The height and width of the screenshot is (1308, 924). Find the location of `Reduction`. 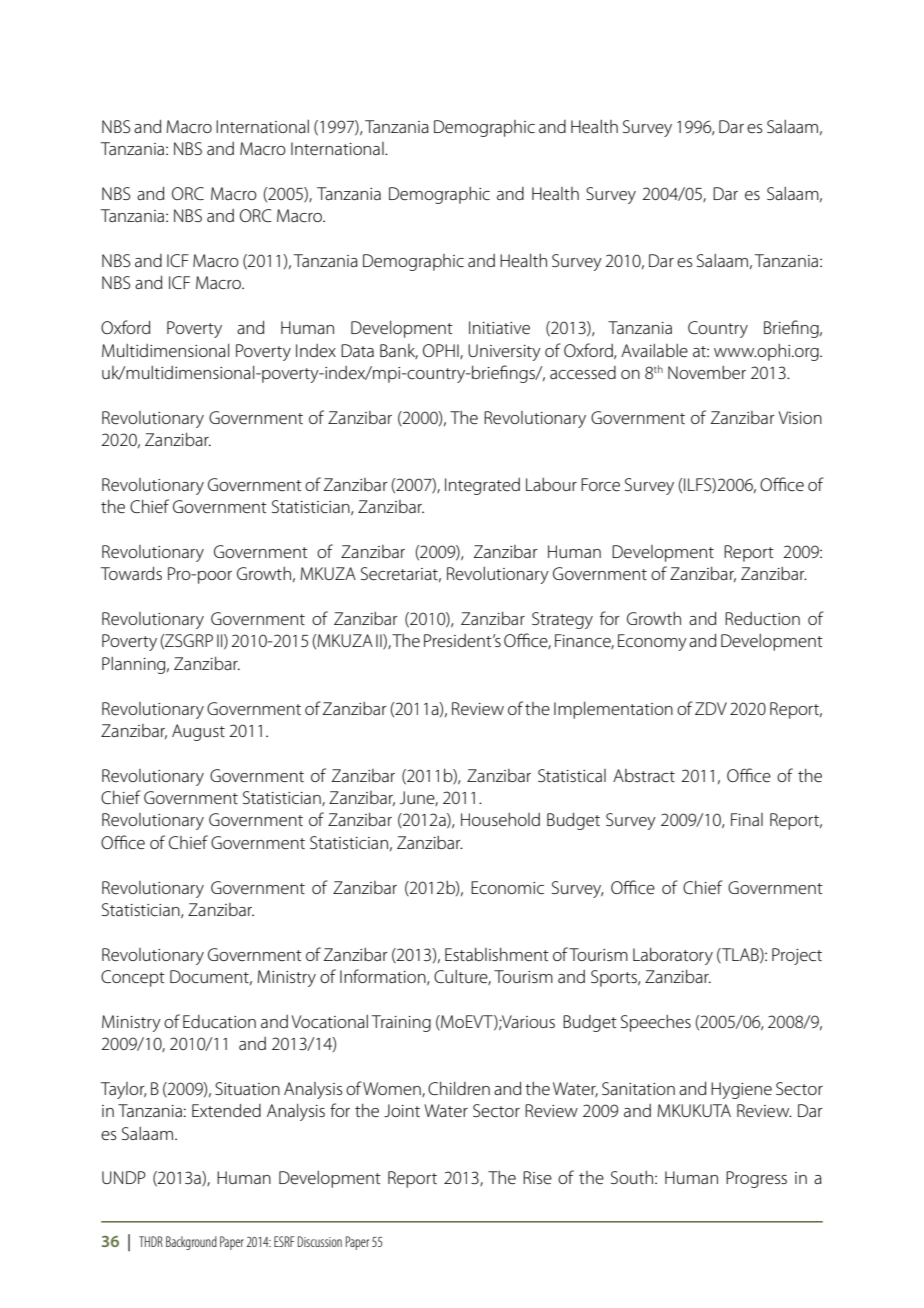

Reduction is located at coordinates (762, 618).
